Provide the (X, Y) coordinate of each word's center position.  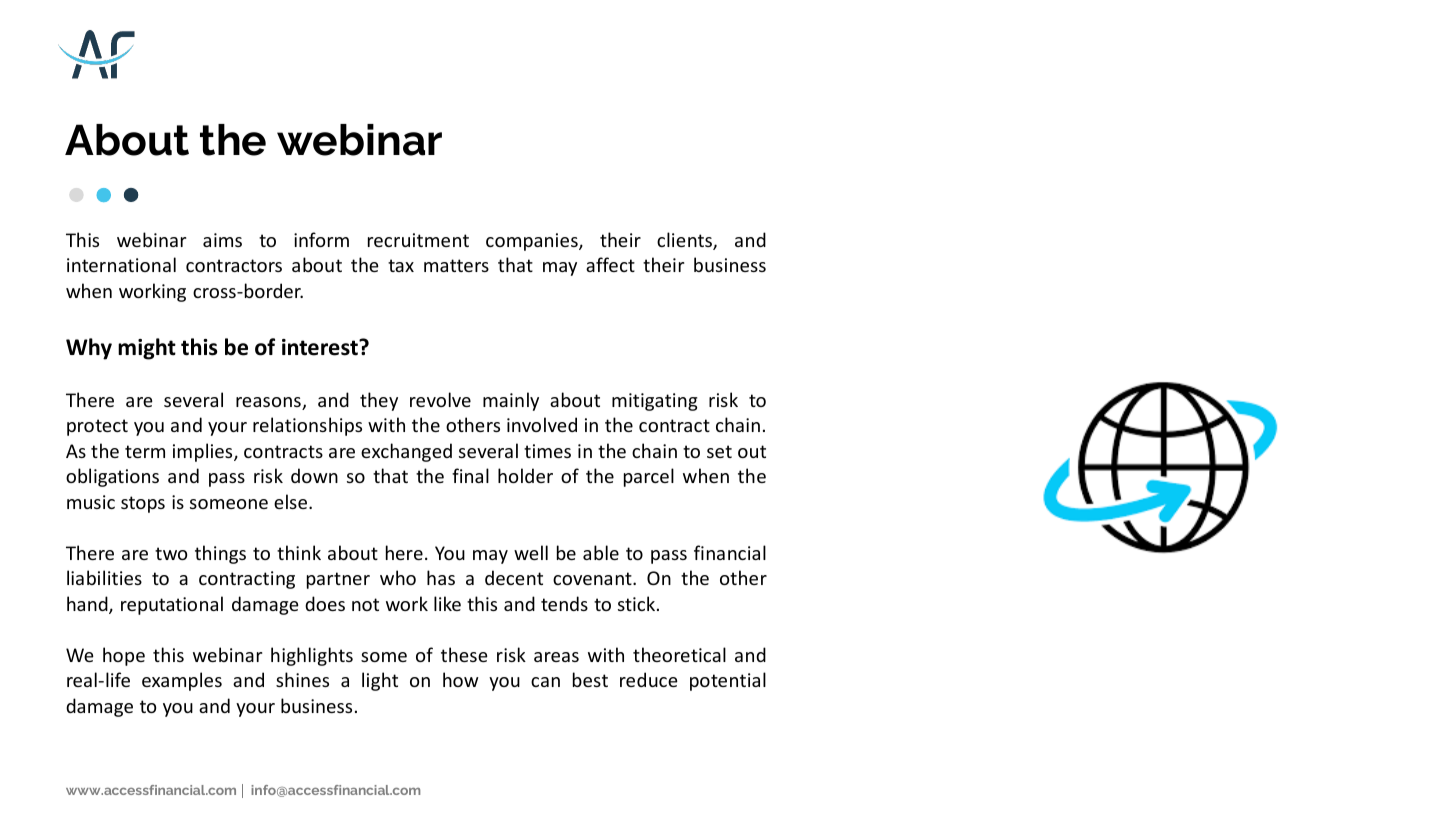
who (398, 577)
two (171, 553)
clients (685, 241)
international (121, 264)
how (461, 679)
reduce (649, 679)
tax (401, 265)
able (601, 552)
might (147, 349)
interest (321, 347)
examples (182, 681)
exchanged (406, 452)
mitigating (655, 402)
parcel (649, 477)
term (145, 451)
